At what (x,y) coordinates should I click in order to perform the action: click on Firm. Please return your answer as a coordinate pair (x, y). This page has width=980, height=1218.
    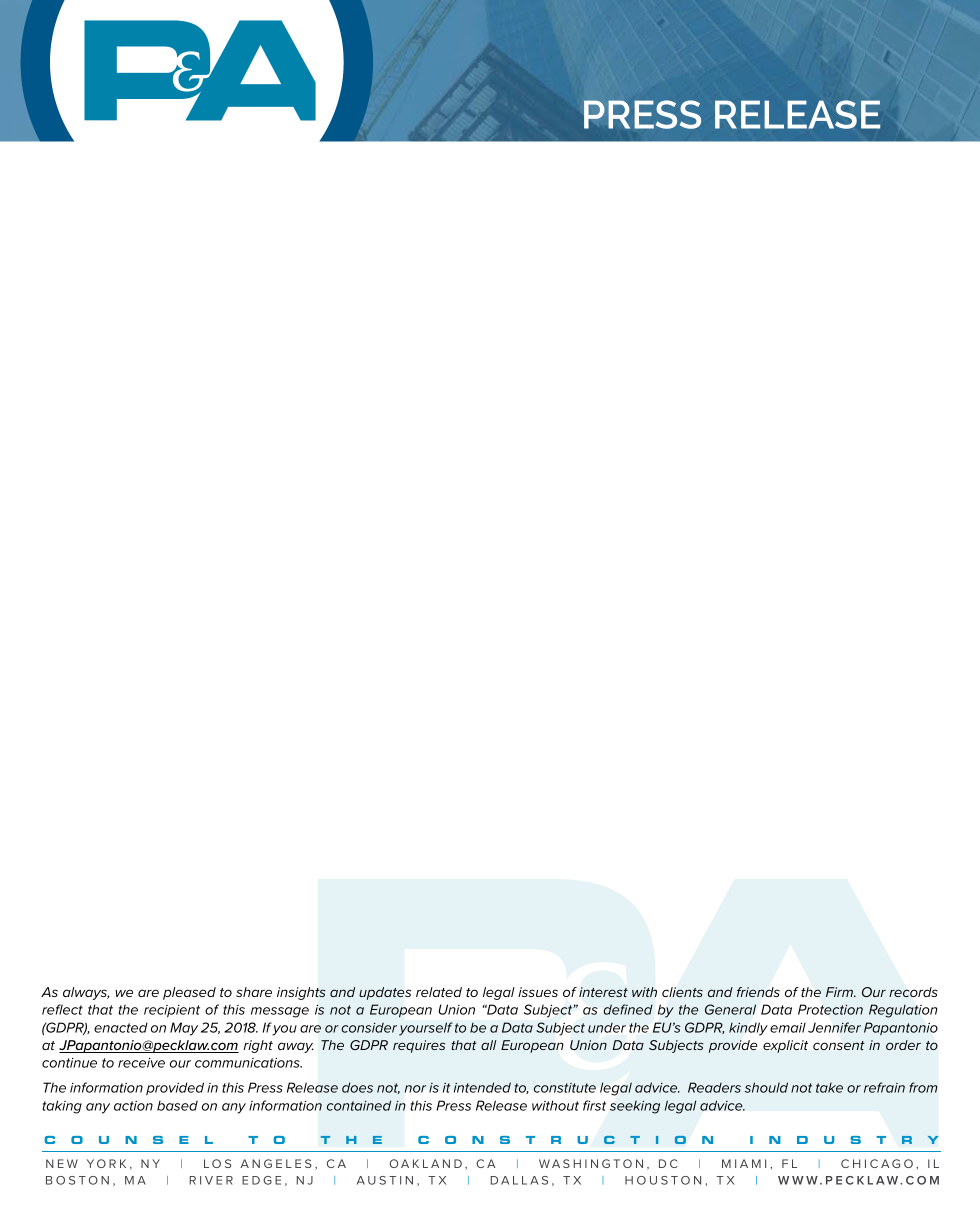
    Looking at the image, I should click on (840, 992).
